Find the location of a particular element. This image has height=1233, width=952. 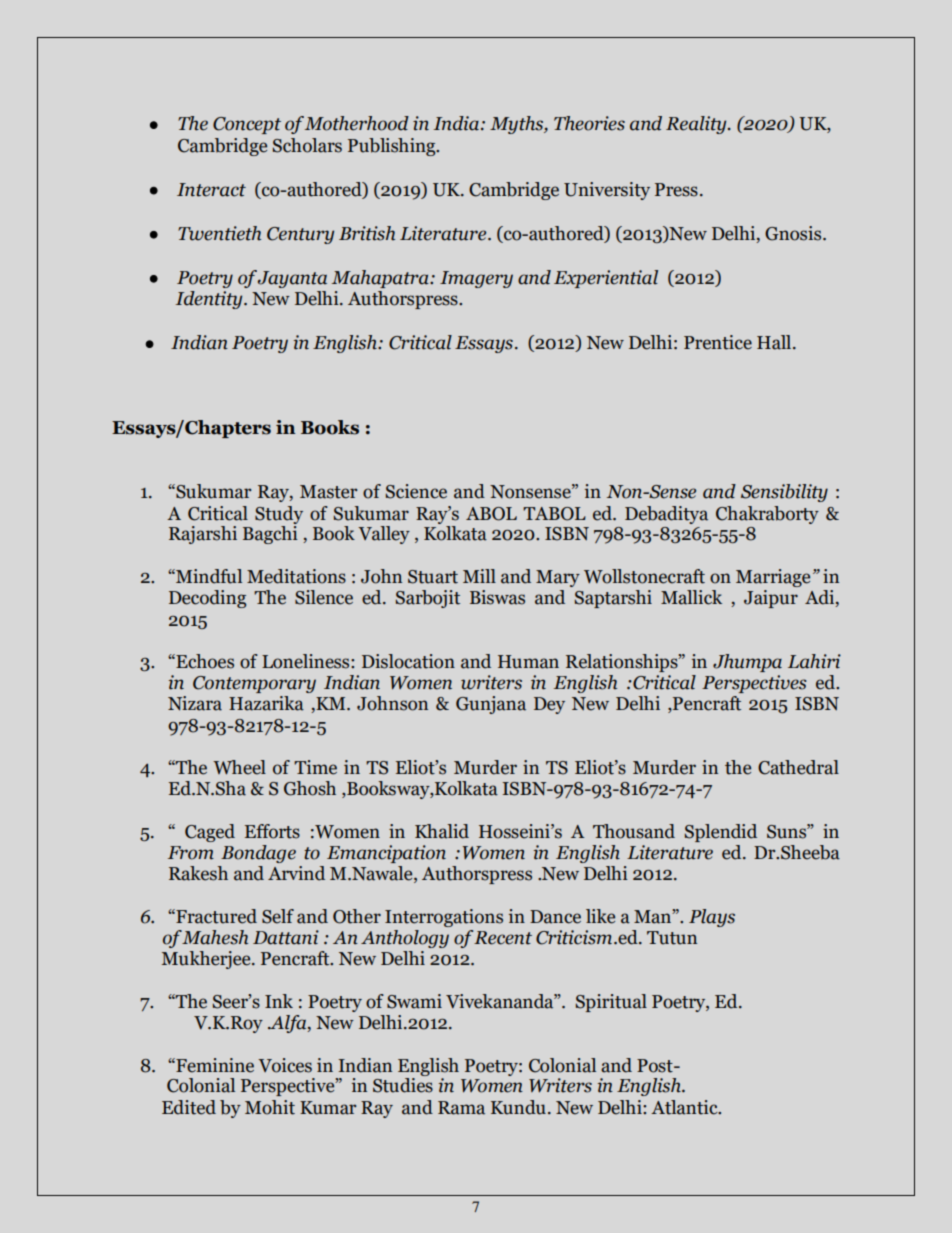

Meditations is located at coordinates (296, 576).
